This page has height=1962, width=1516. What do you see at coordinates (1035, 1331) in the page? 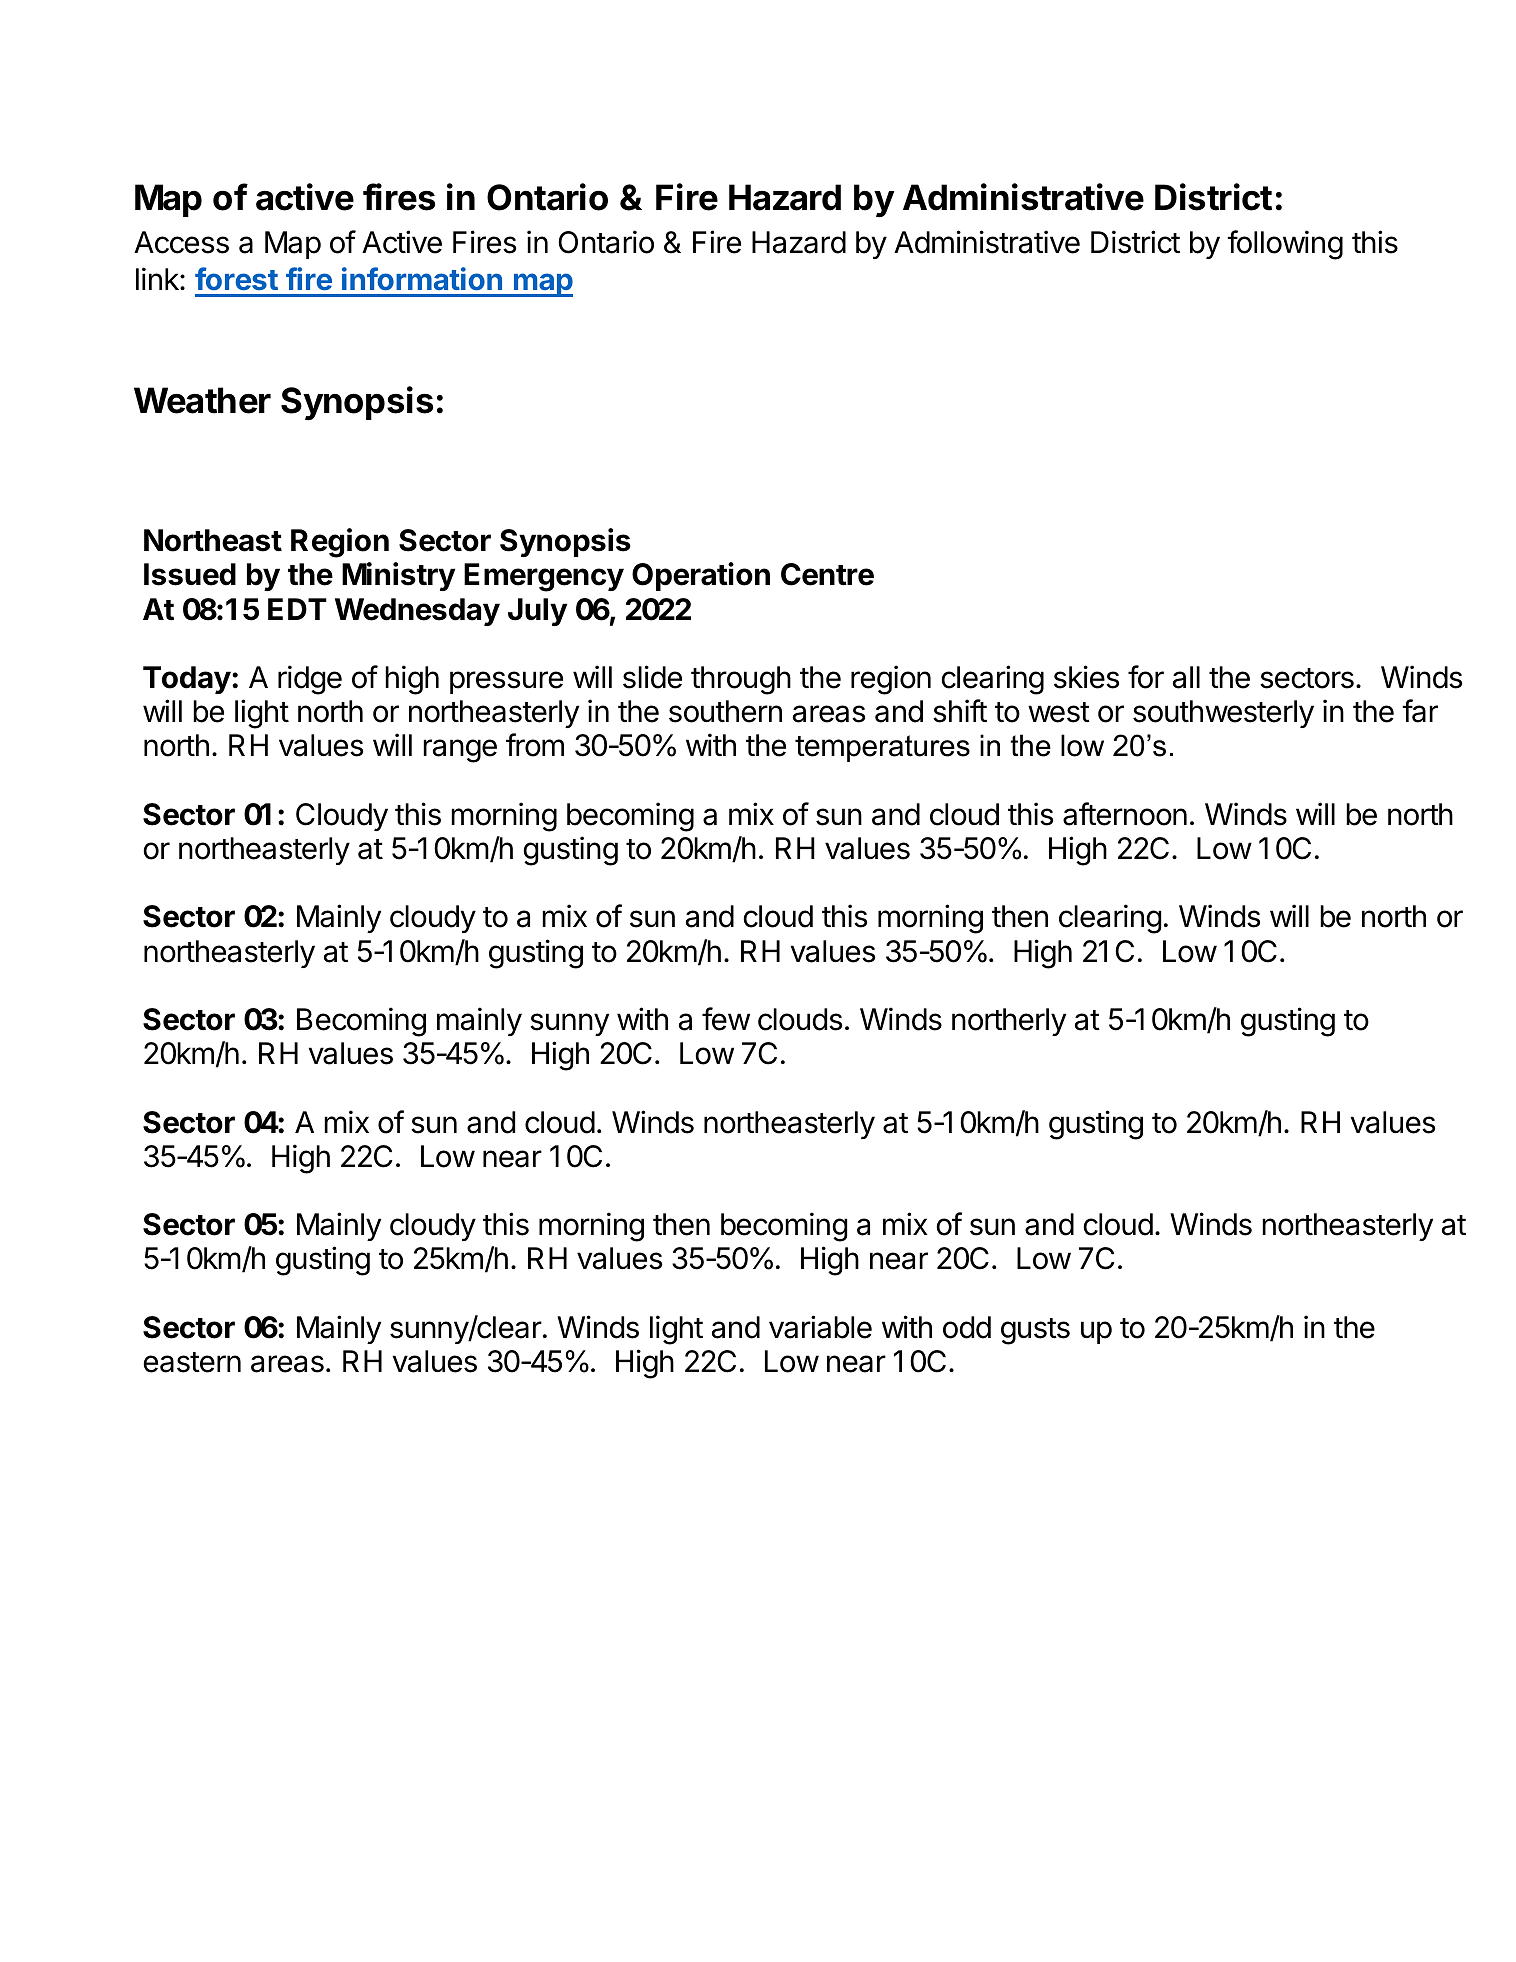
I see `gusts` at bounding box center [1035, 1331].
